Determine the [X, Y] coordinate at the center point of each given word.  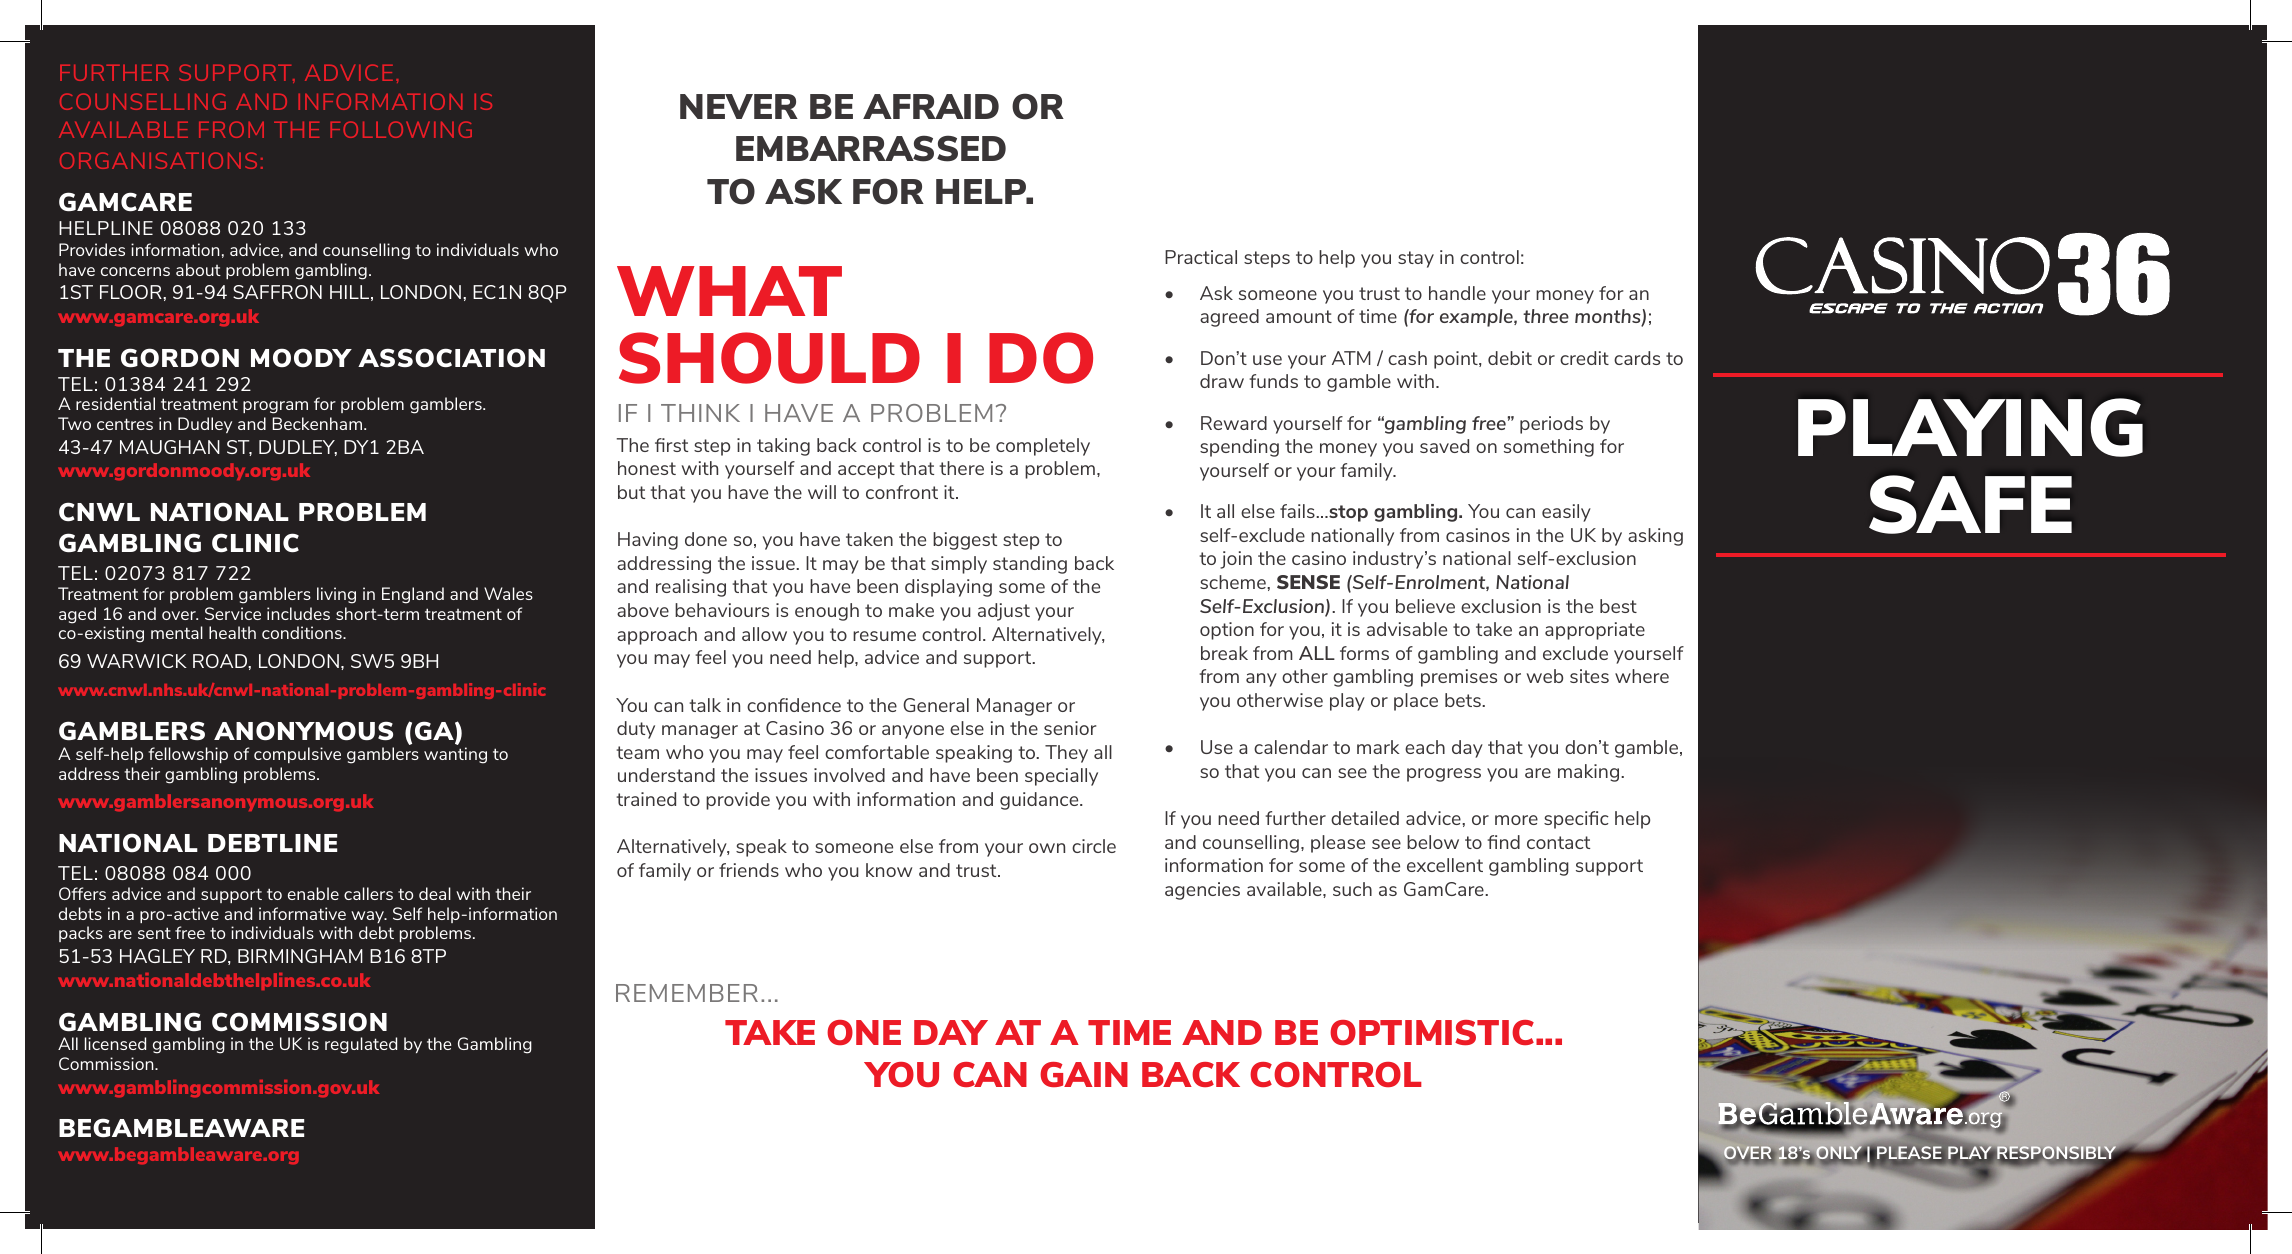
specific [1576, 820]
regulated [361, 1045]
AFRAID [931, 106]
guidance [1040, 801]
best [1618, 606]
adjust [1004, 612]
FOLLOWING [401, 129]
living [336, 595]
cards [1637, 358]
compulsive [297, 755]
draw [1222, 381]
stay [1416, 259]
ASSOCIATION [451, 358]
